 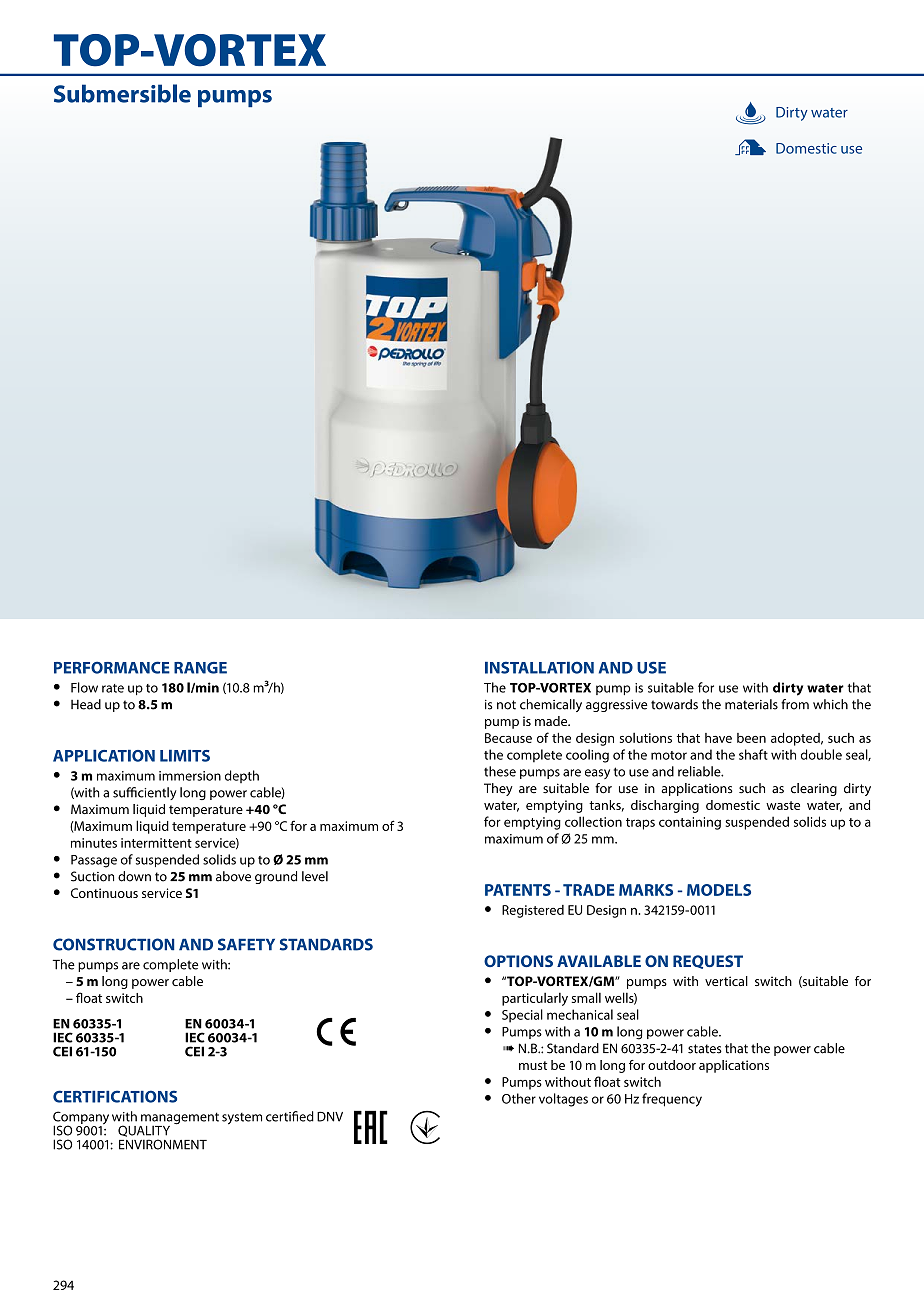 I want to click on MODELS, so click(x=719, y=890).
